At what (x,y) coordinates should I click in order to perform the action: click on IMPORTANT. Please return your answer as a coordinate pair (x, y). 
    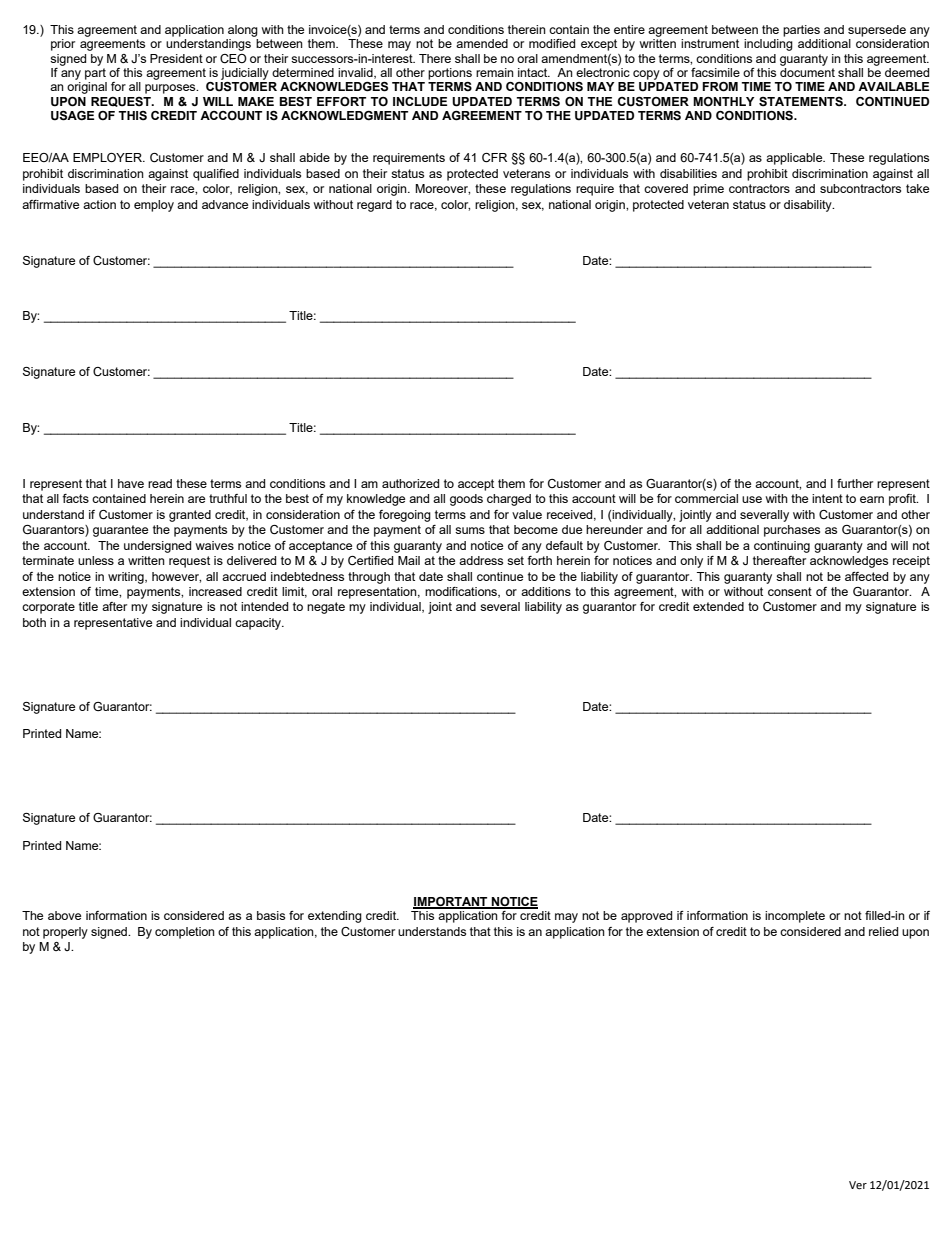
    Looking at the image, I should click on (451, 902).
